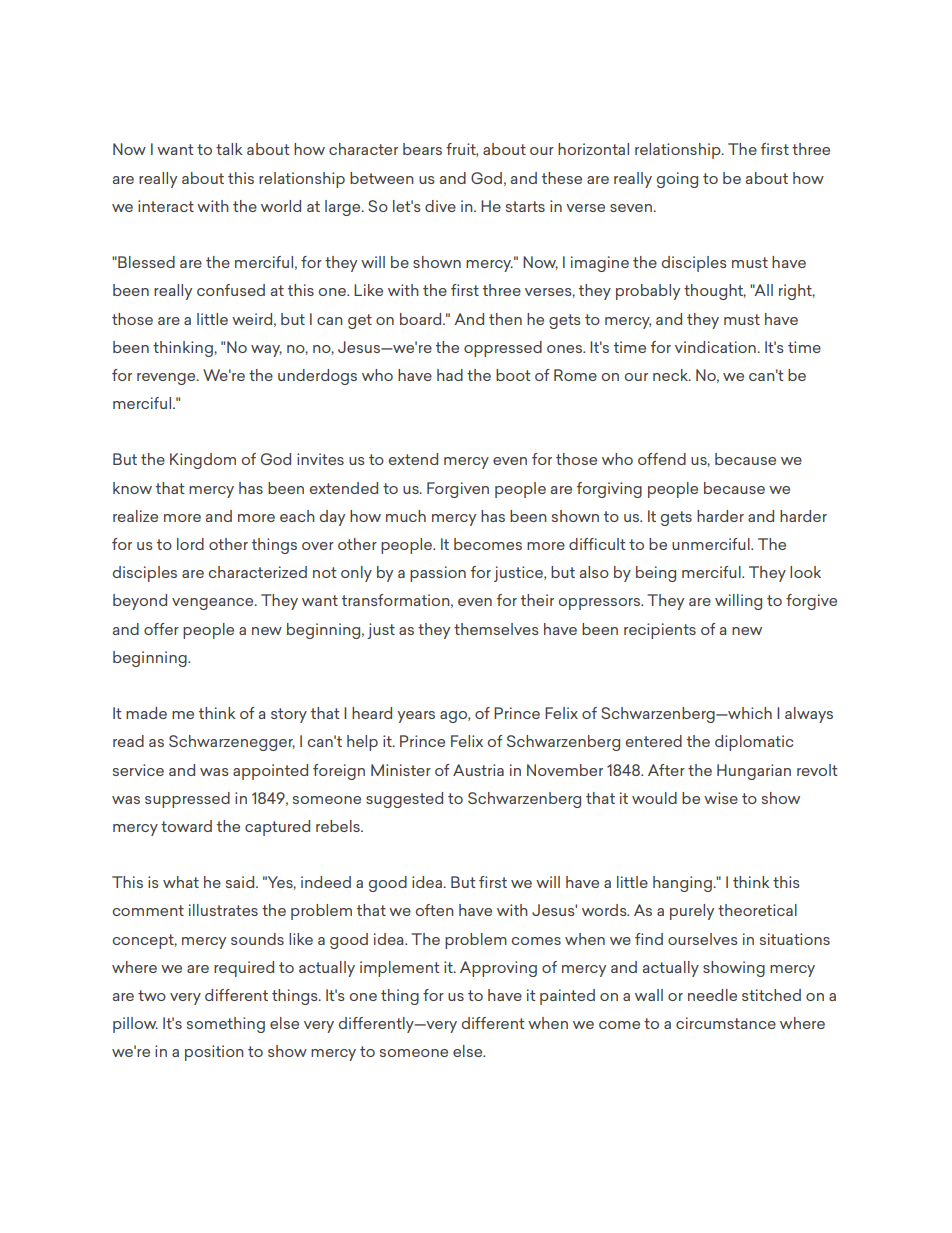  Describe the element at coordinates (498, 969) in the document. I see `Approving` at that location.
